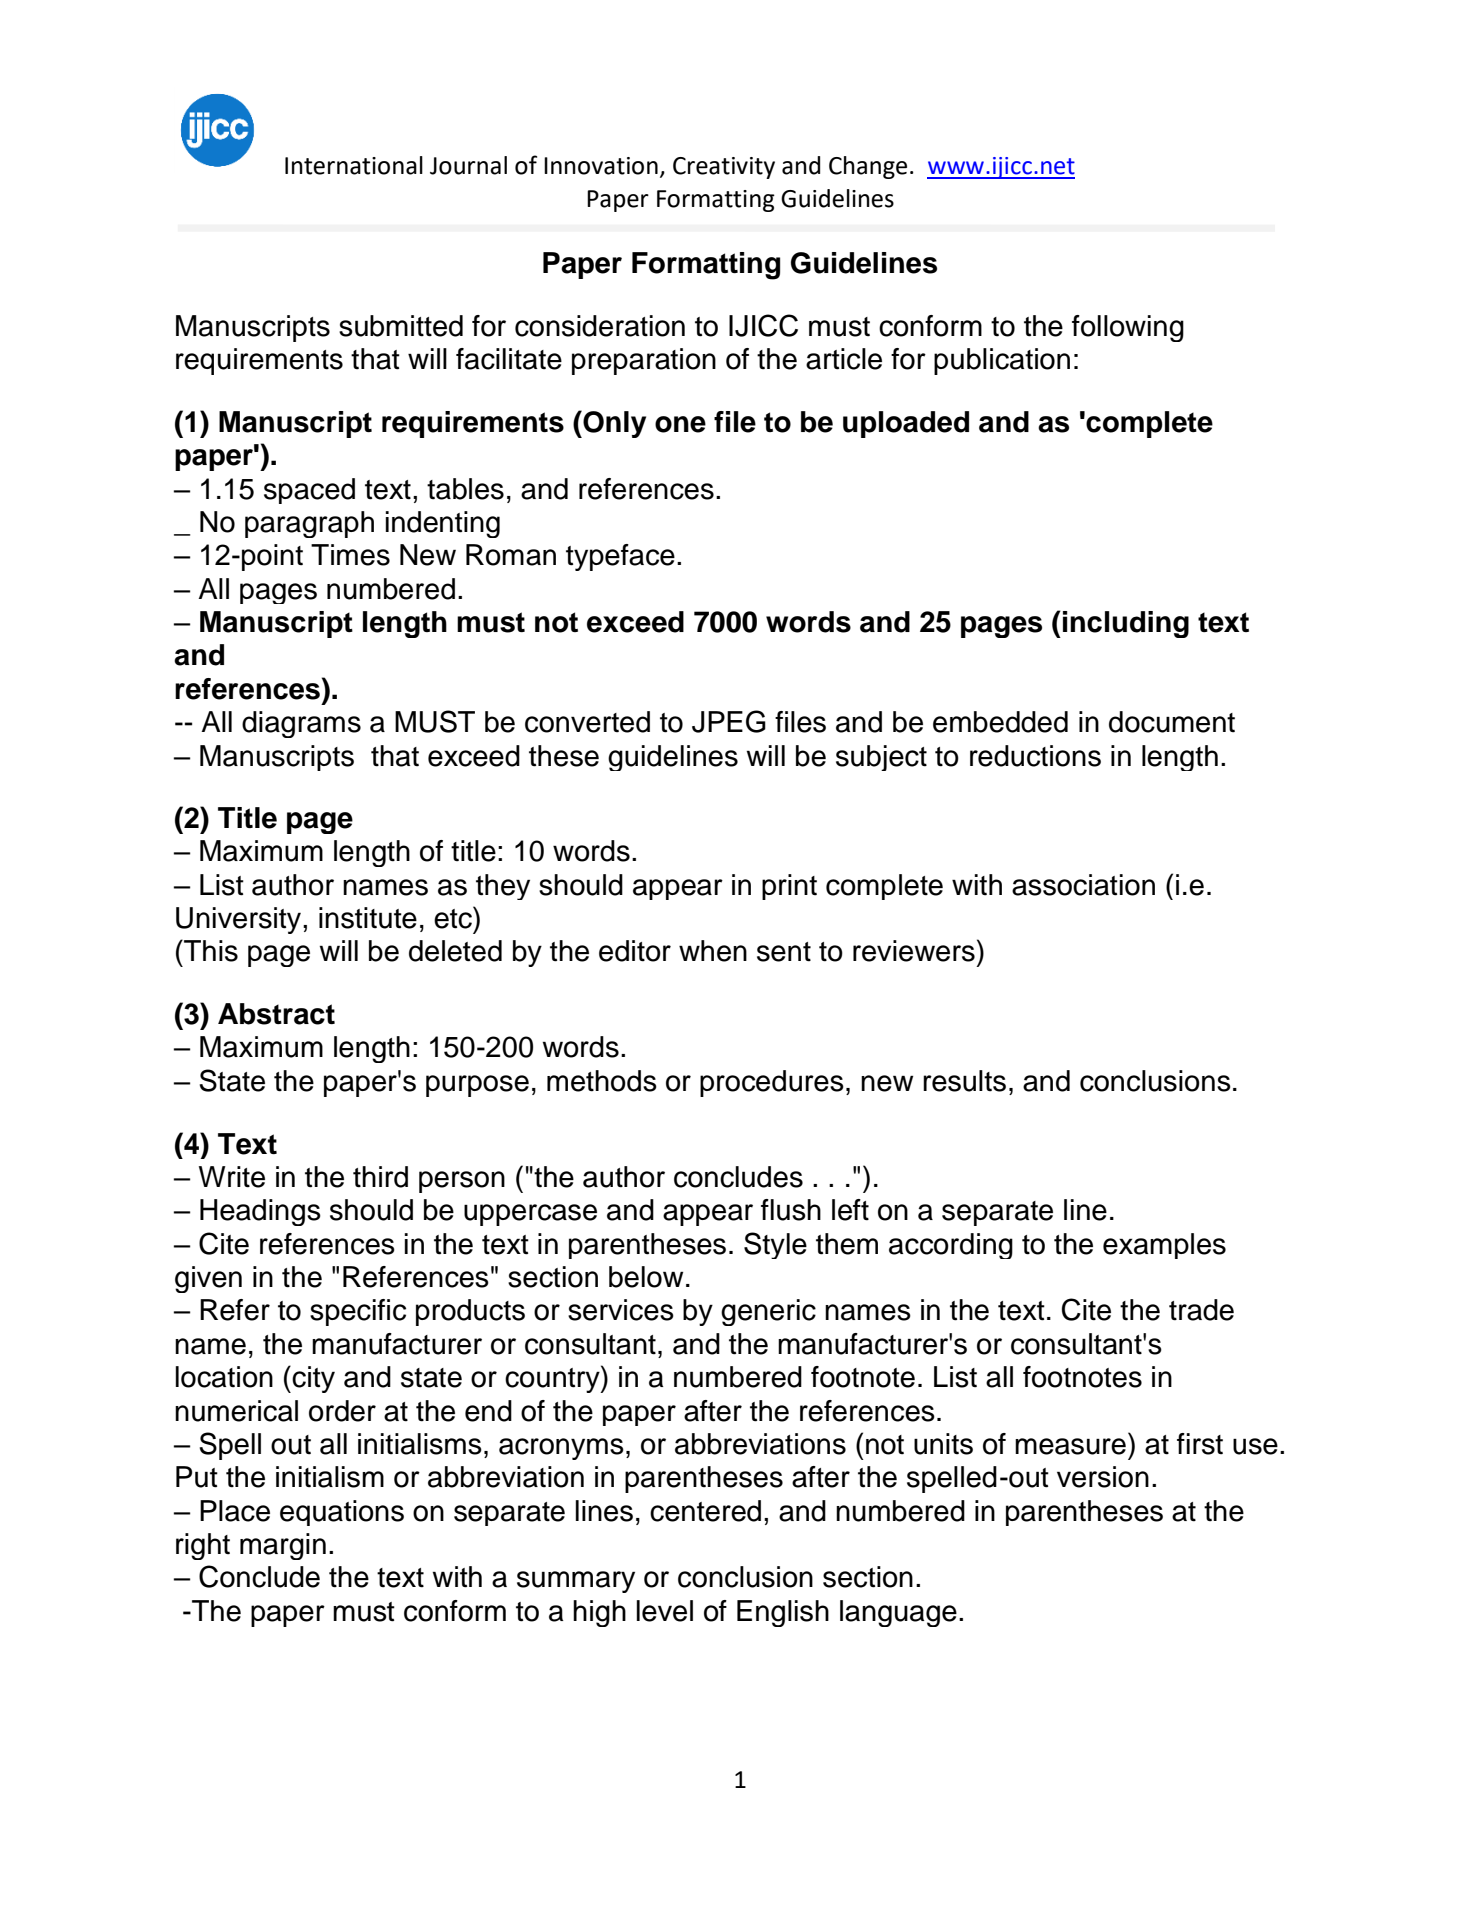 The image size is (1480, 1915). What do you see at coordinates (729, 721) in the screenshot?
I see `JPEG` at bounding box center [729, 721].
